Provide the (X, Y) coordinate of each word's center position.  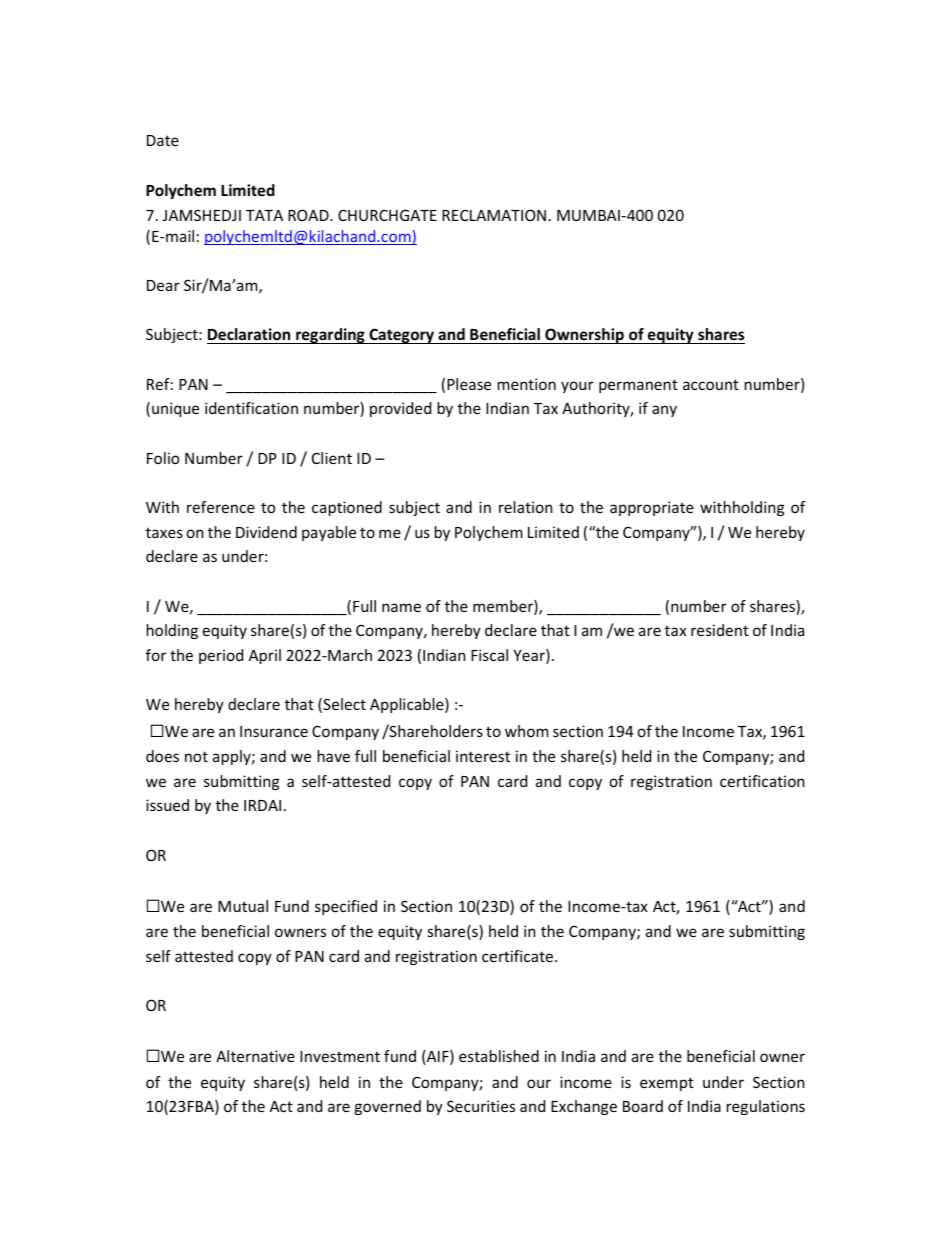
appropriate (652, 508)
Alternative (255, 1056)
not (196, 756)
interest (483, 756)
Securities (481, 1106)
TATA (264, 215)
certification (762, 781)
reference (221, 507)
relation (525, 507)
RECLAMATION (494, 215)
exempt (667, 1084)
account (711, 384)
